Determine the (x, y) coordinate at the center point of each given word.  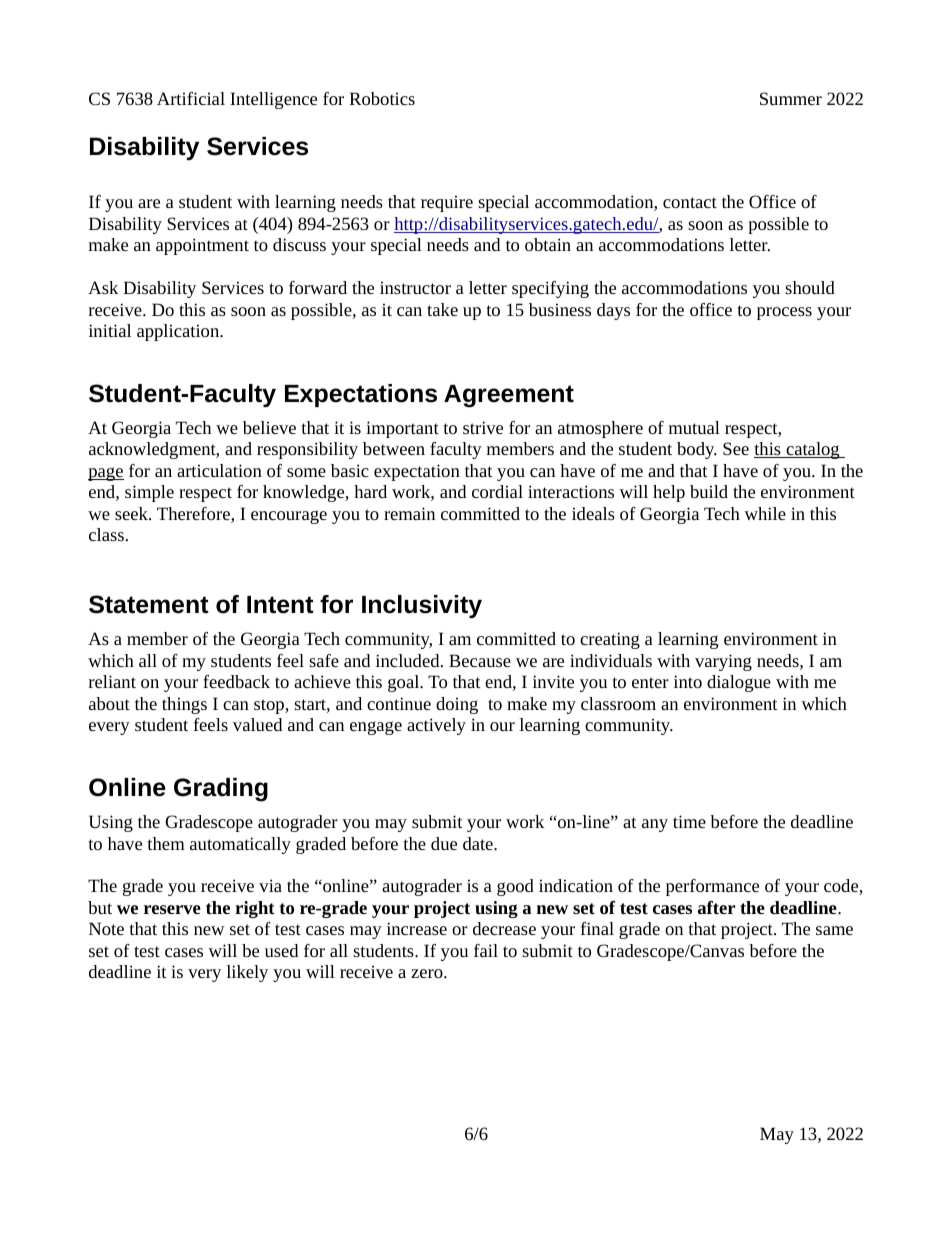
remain (409, 513)
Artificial (191, 98)
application (179, 332)
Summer (791, 98)
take (442, 309)
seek (132, 513)
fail (486, 950)
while (765, 513)
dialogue (739, 683)
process (784, 313)
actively (436, 726)
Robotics (382, 98)
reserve (172, 909)
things (184, 705)
